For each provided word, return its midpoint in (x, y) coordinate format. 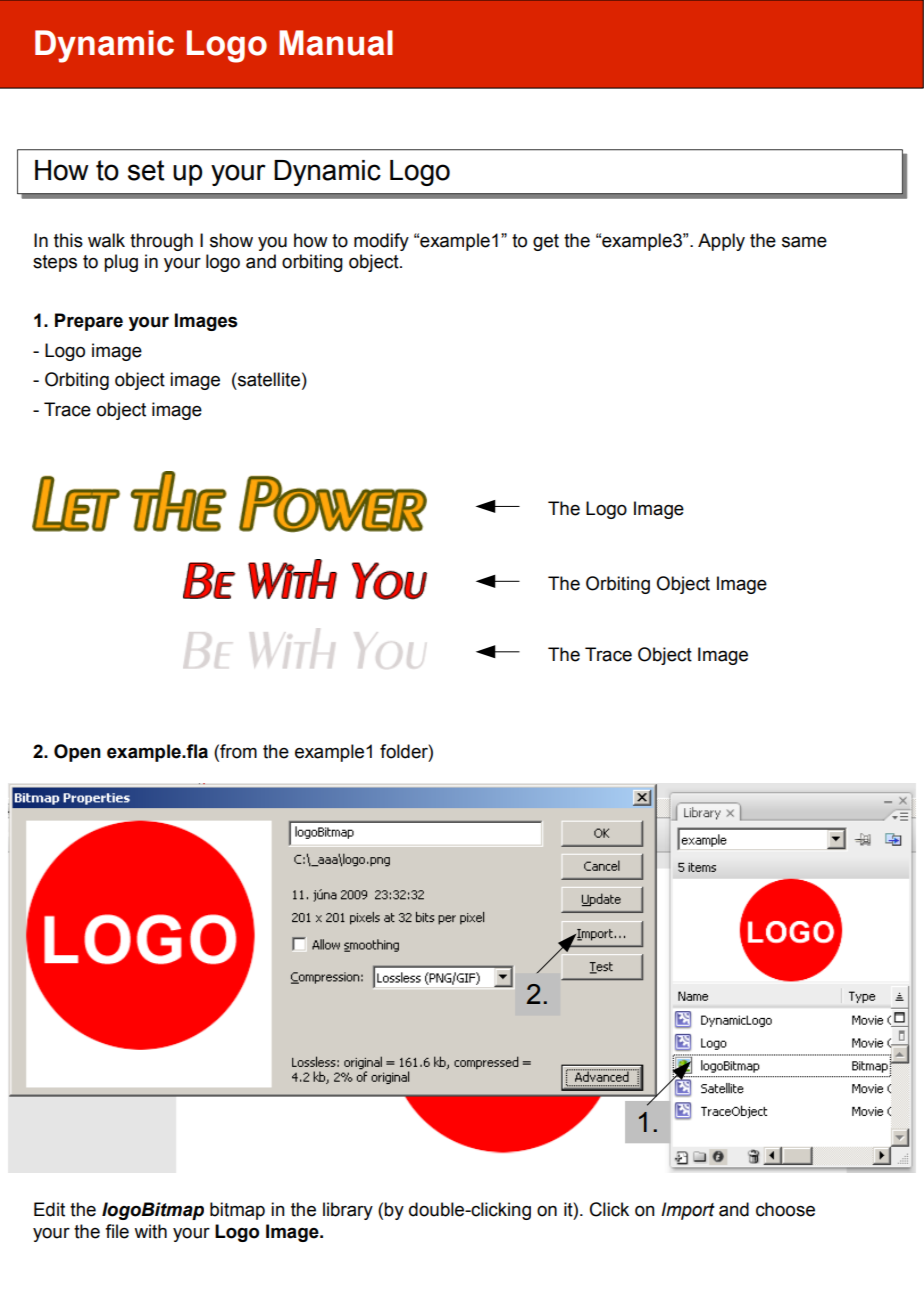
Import (688, 1211)
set (146, 170)
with (150, 1231)
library (348, 1211)
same (804, 242)
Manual (336, 43)
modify (381, 242)
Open (77, 753)
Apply (721, 242)
